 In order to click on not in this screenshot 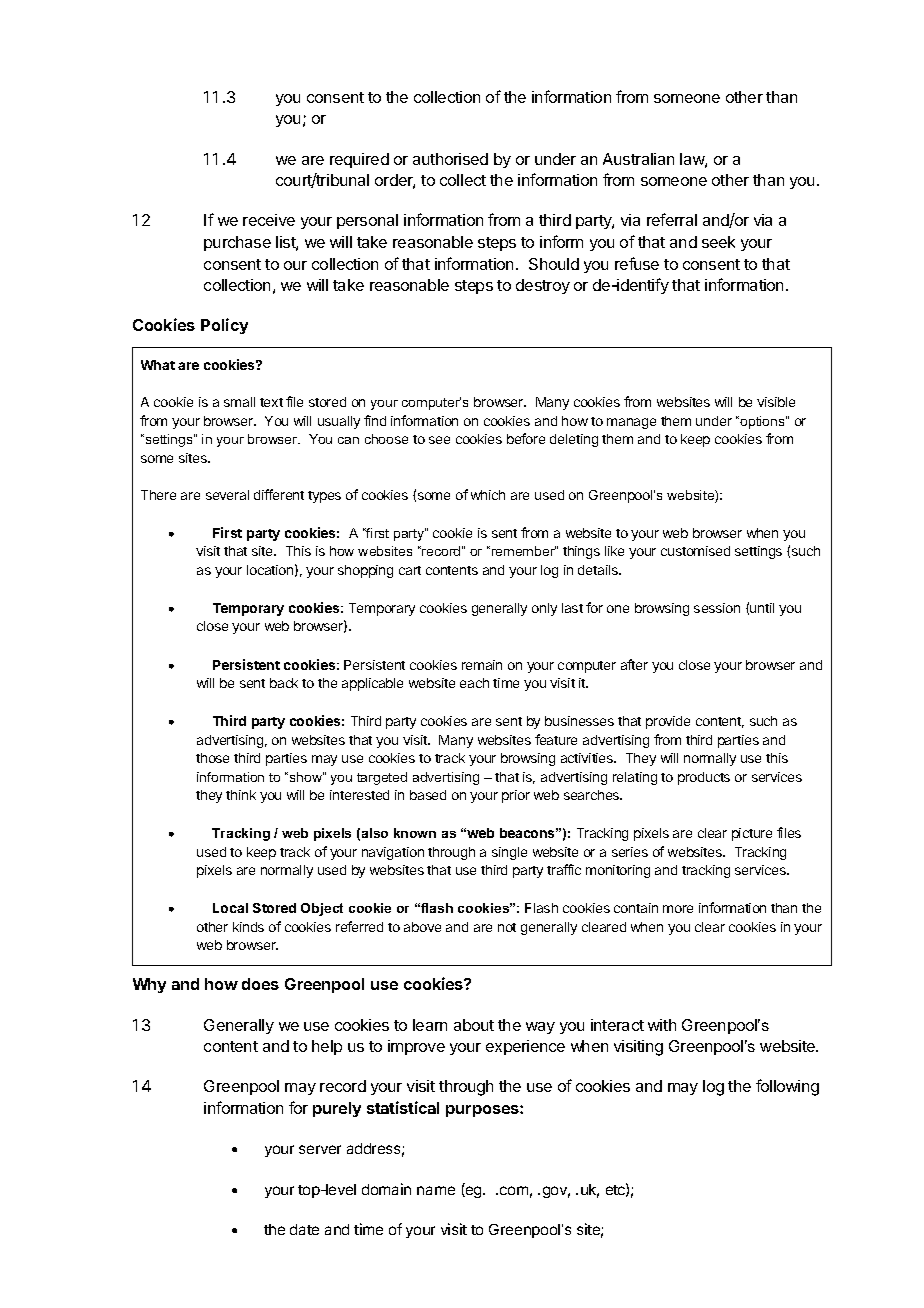, I will do `click(507, 927)`.
